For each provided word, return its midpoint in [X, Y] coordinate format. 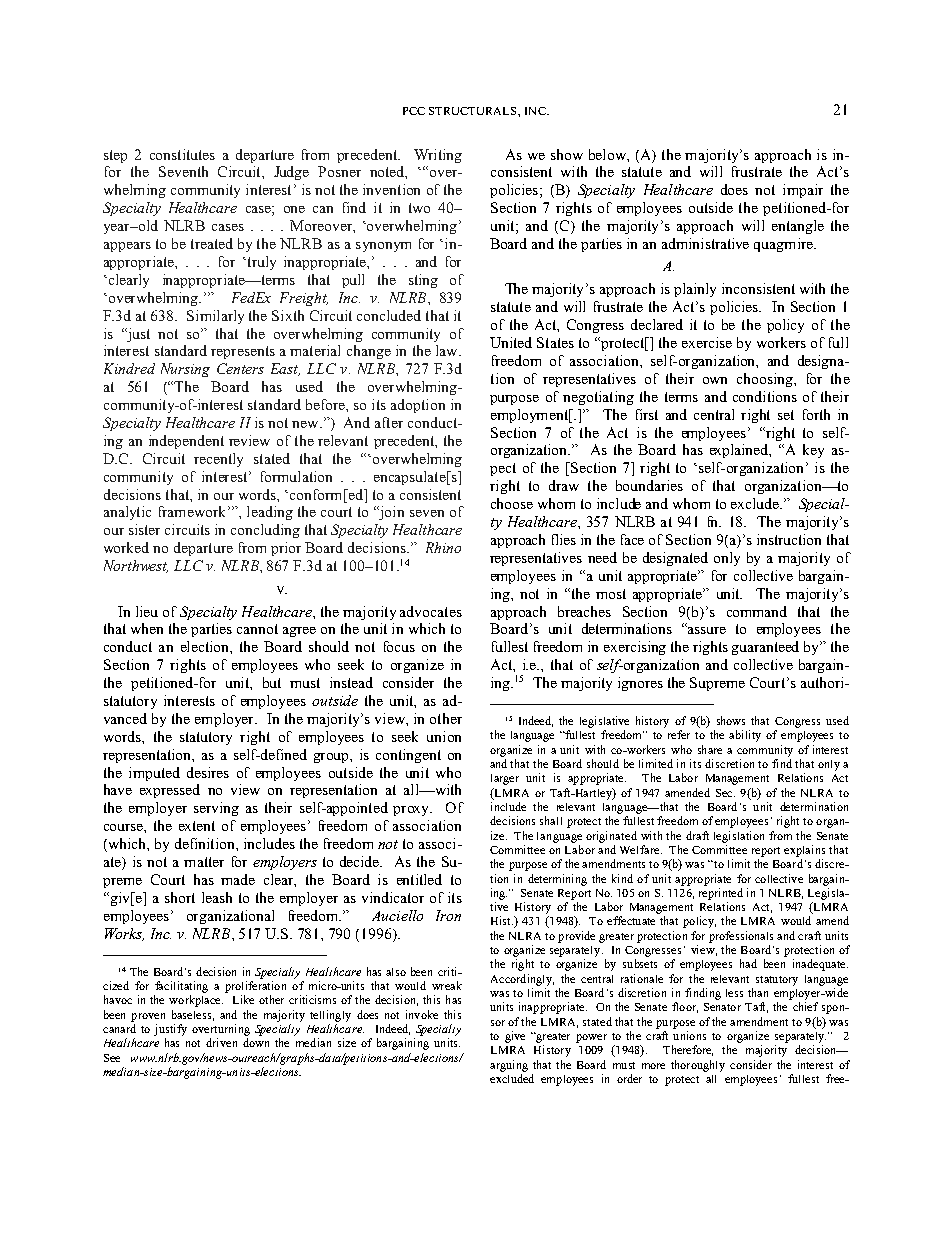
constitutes [182, 154]
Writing [438, 156]
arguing [509, 1066]
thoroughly [698, 1066]
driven [221, 1042]
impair [803, 191]
